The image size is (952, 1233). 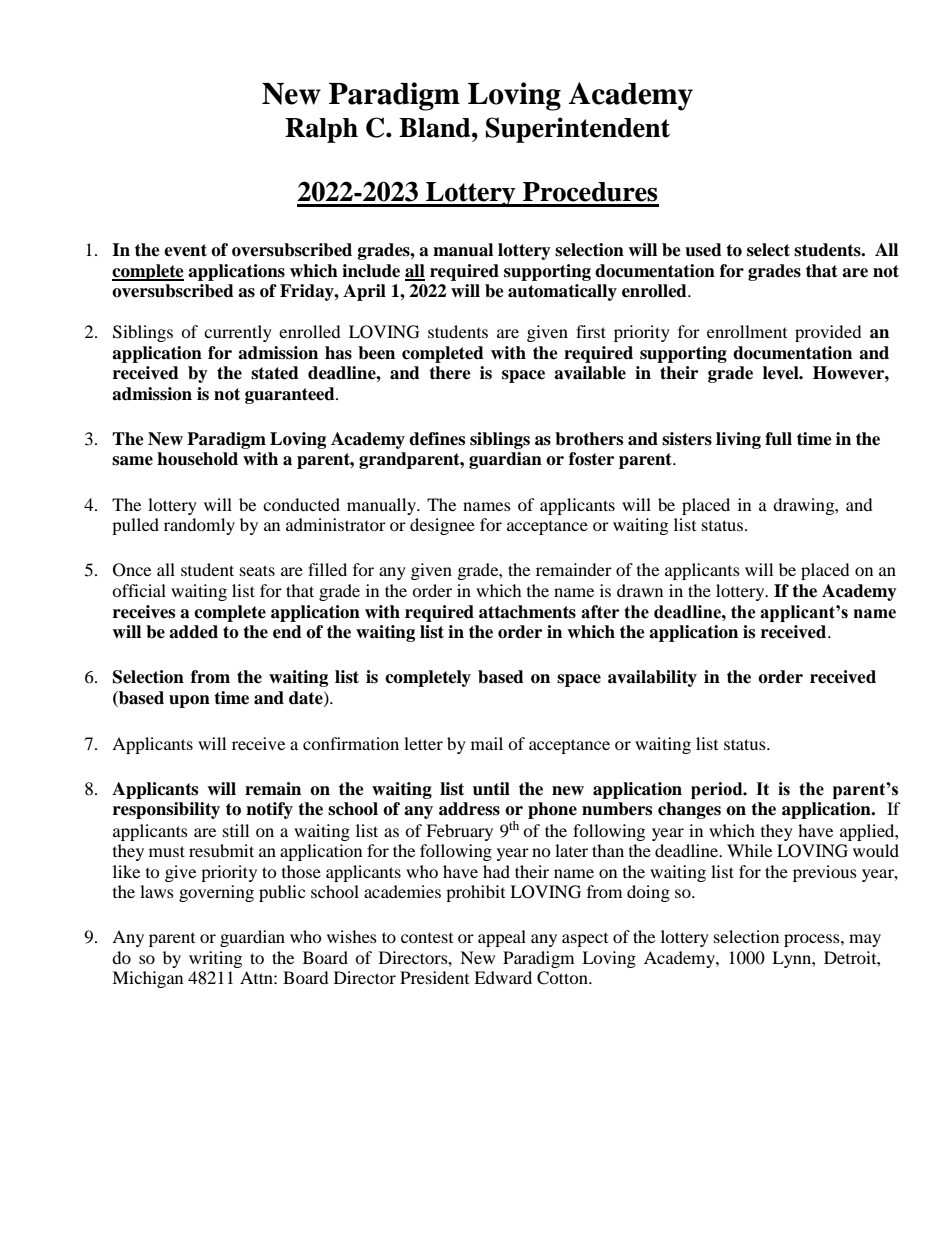 I want to click on appeal, so click(x=502, y=938).
